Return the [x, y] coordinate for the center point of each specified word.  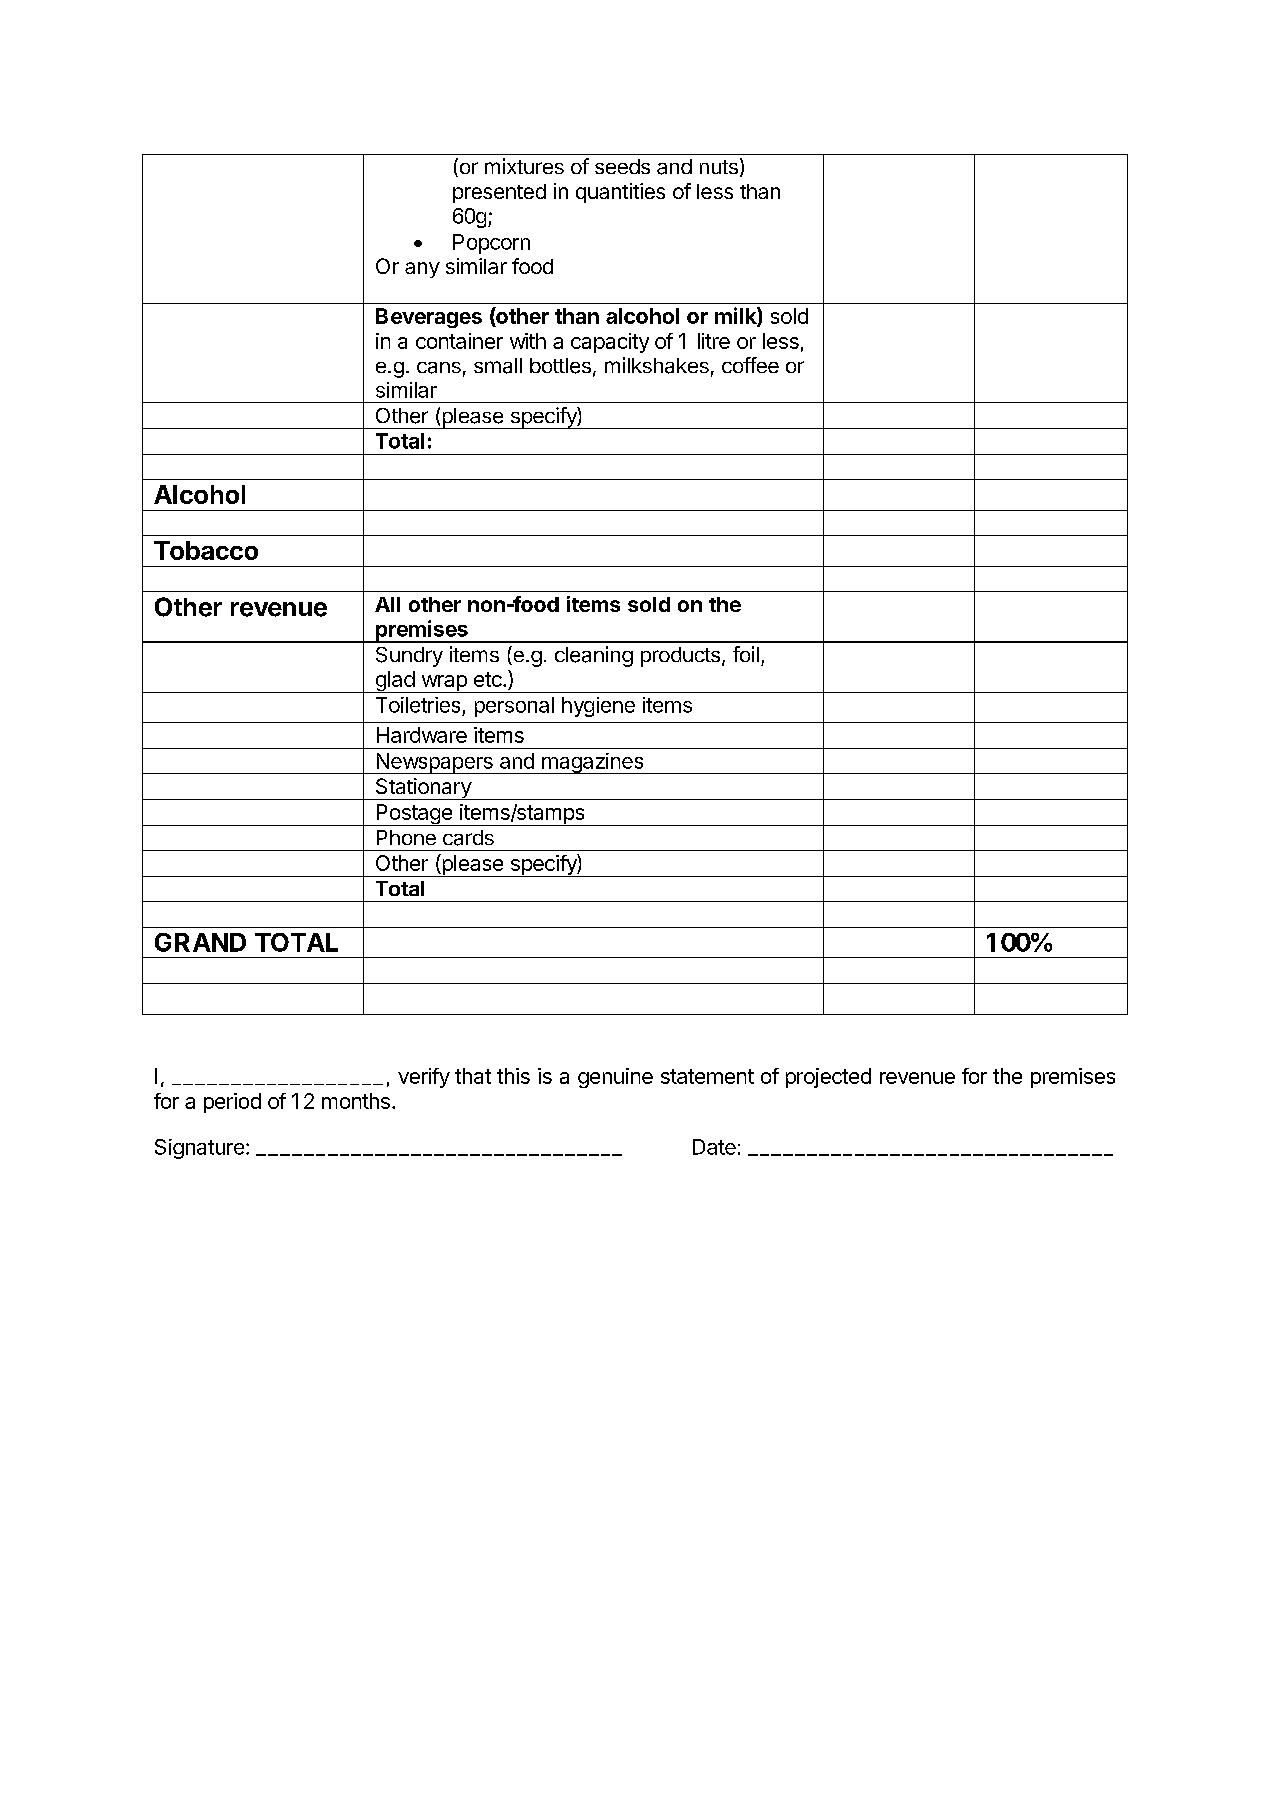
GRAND [200, 942]
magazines [593, 763]
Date [714, 1147]
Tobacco [206, 550]
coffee [750, 365]
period [232, 1103]
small [498, 366]
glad [394, 682]
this [513, 1076]
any [422, 270]
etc [489, 679]
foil [746, 654]
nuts [719, 167]
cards [468, 838]
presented [499, 193]
